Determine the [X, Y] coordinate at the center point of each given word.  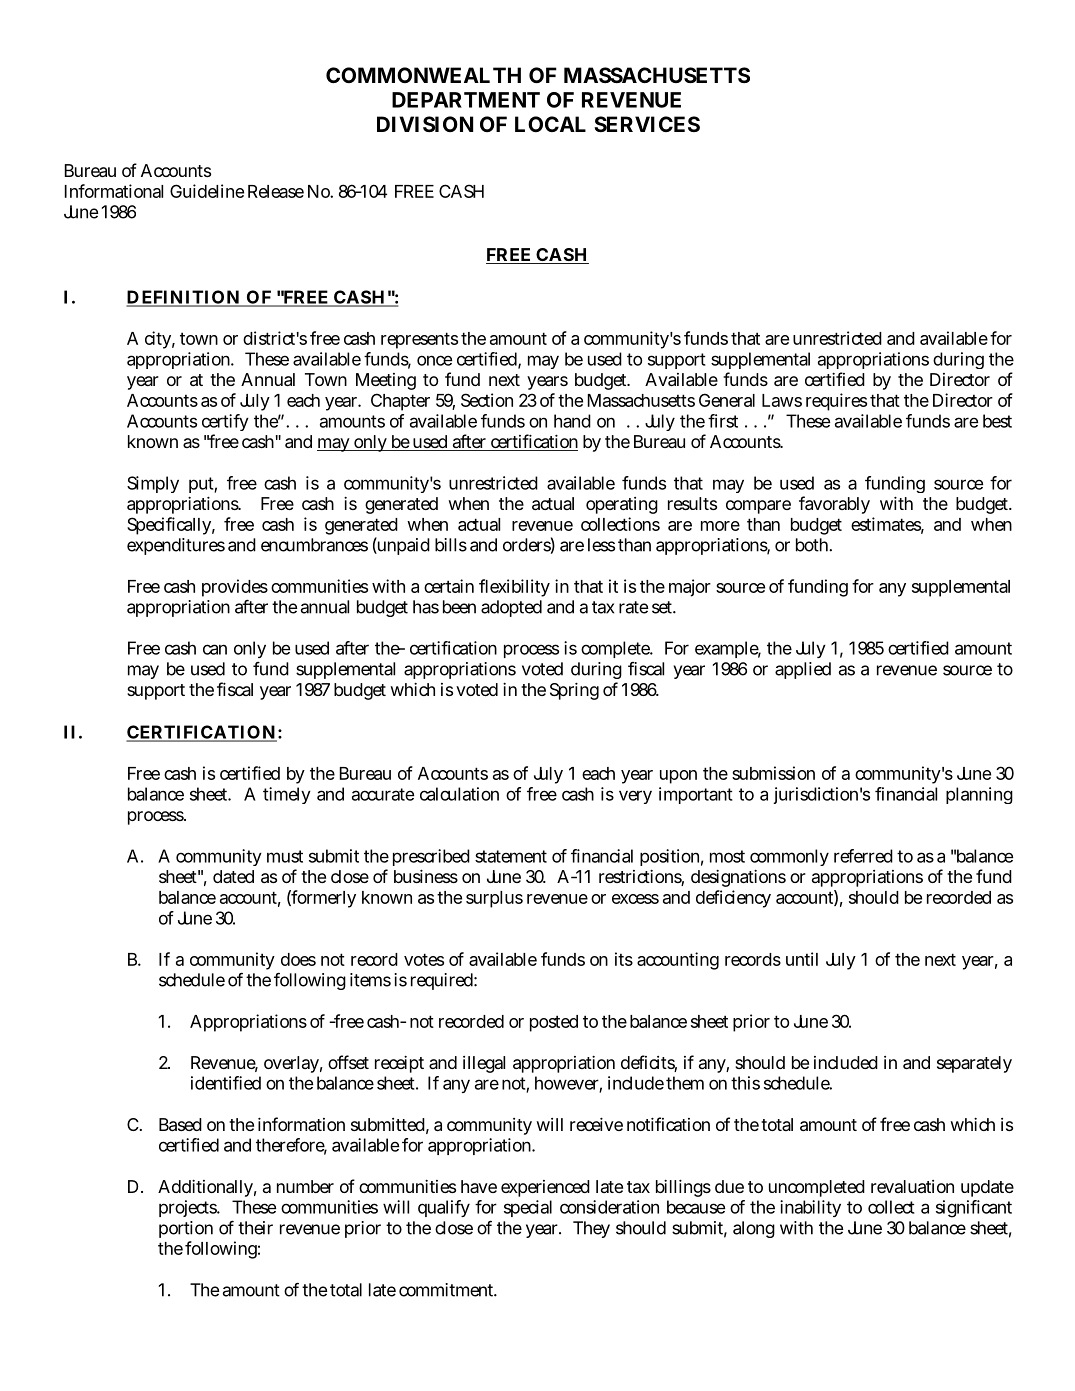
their [255, 1228]
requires [836, 402]
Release [276, 191]
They [591, 1229]
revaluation [912, 1186]
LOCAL [550, 124]
